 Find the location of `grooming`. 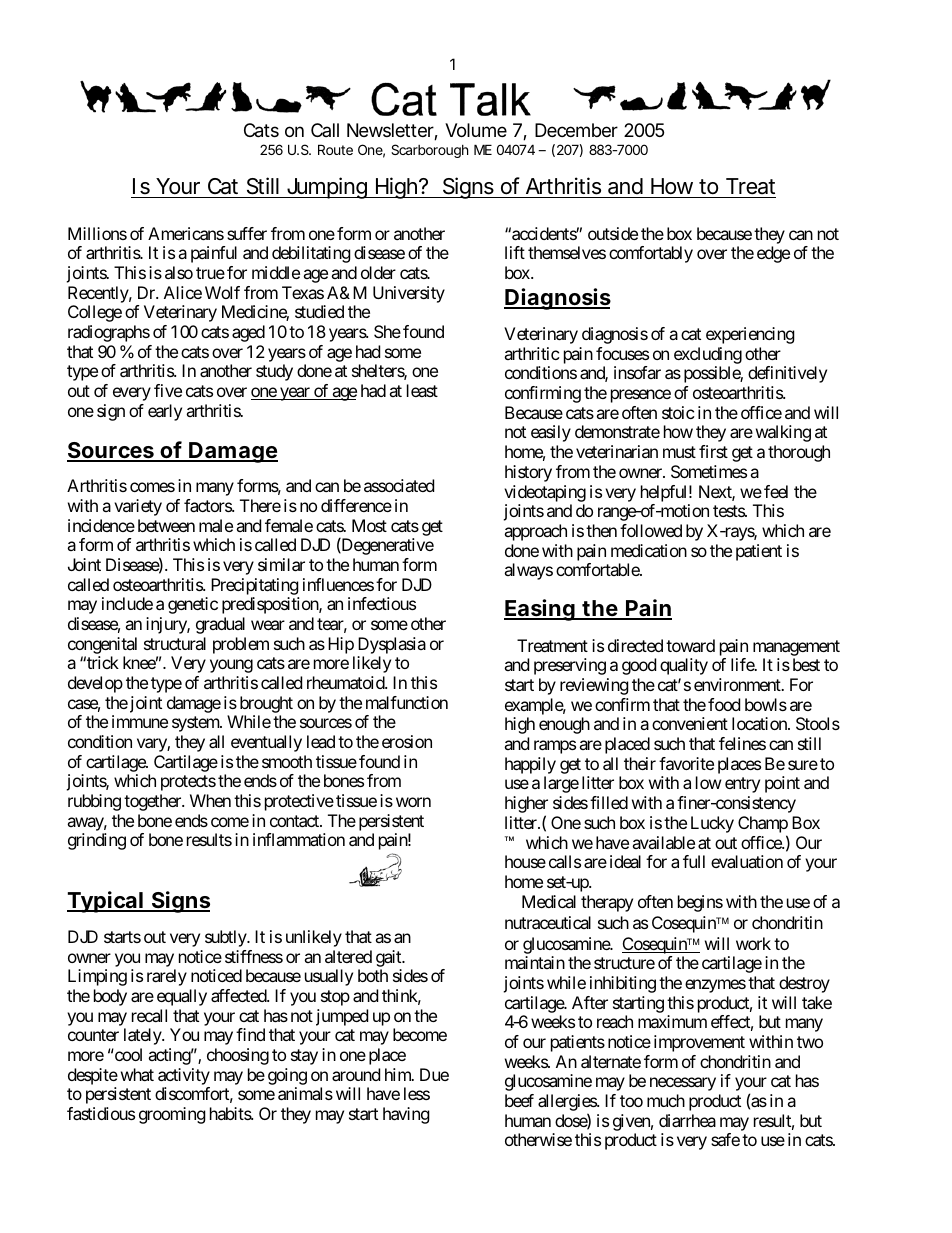

grooming is located at coordinates (172, 1115).
